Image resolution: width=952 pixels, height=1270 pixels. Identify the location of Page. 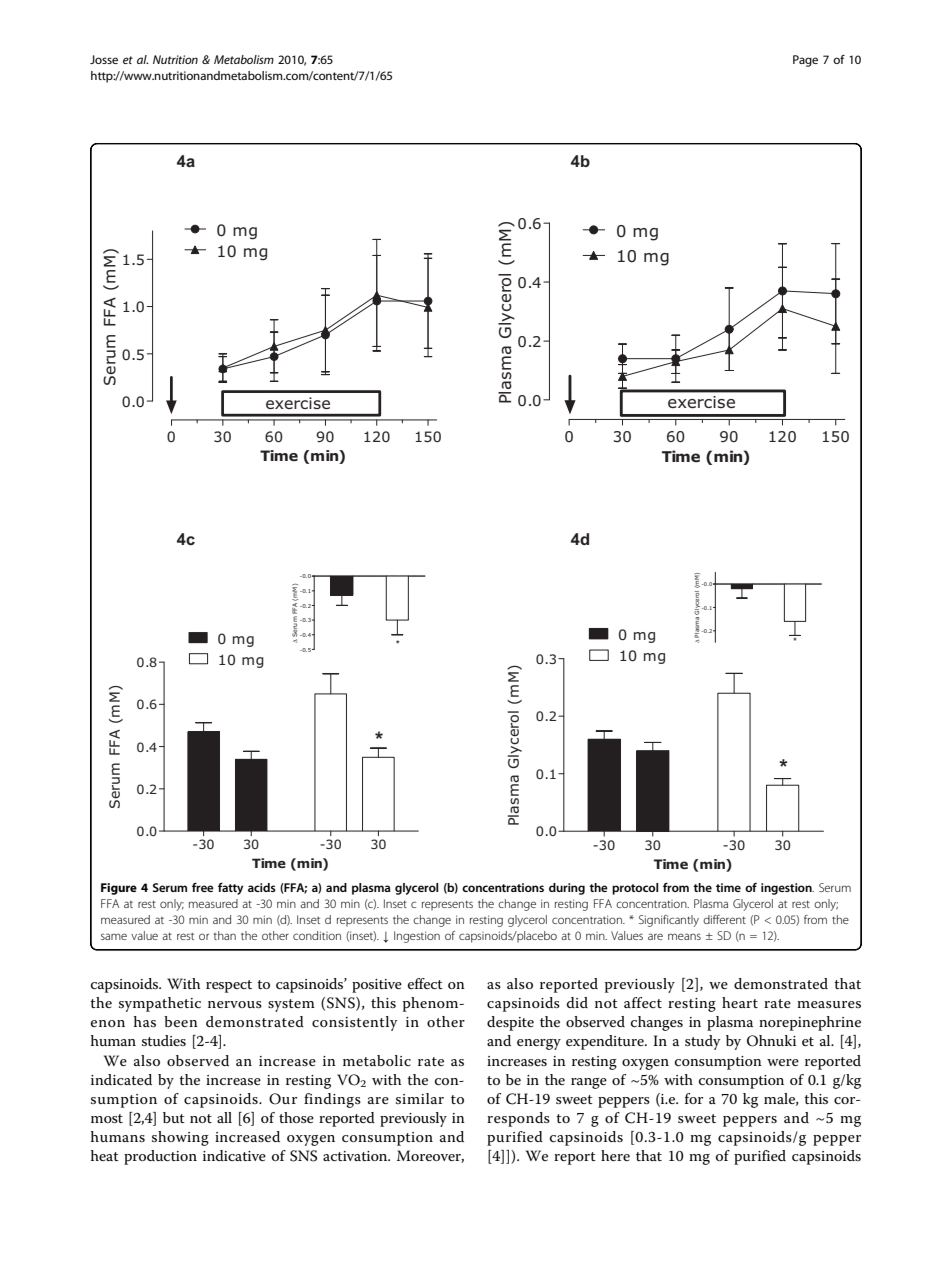
(805, 61).
